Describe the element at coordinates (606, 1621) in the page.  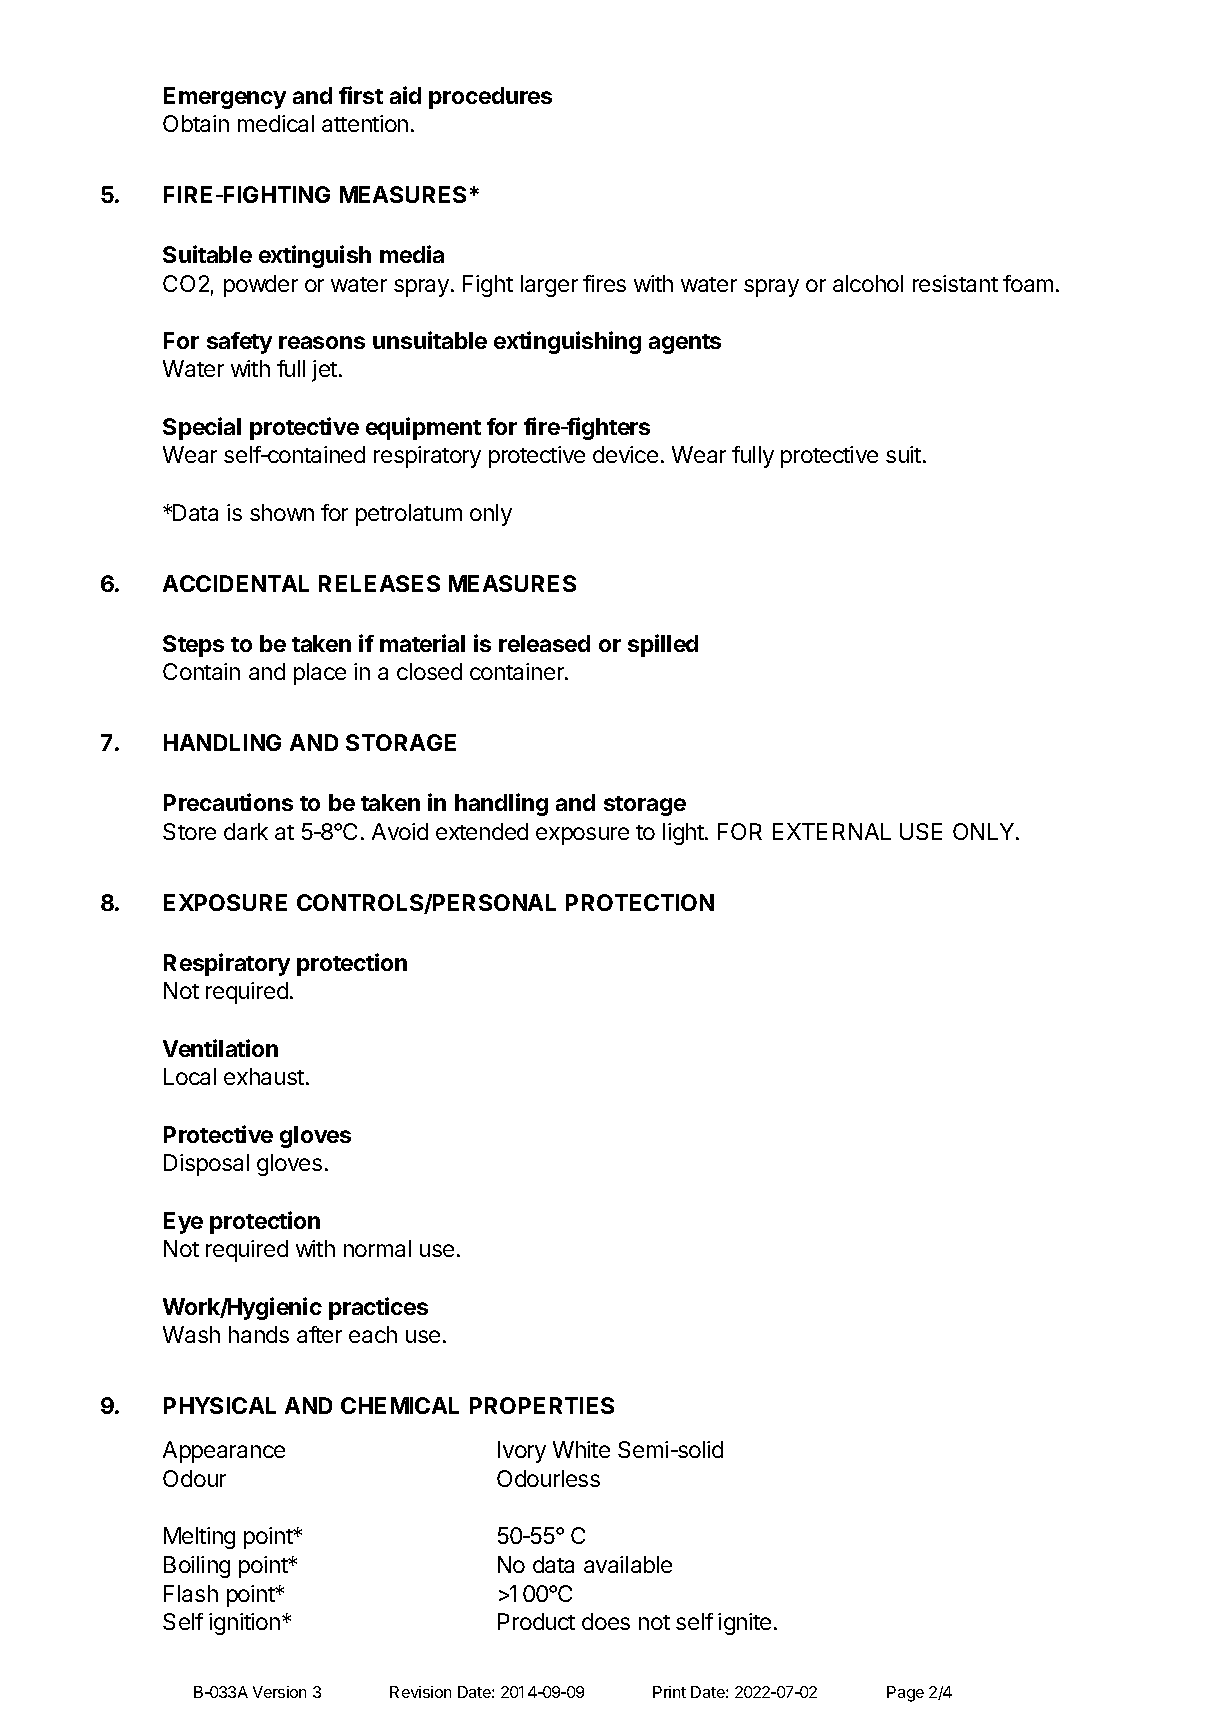
I see `does` at that location.
